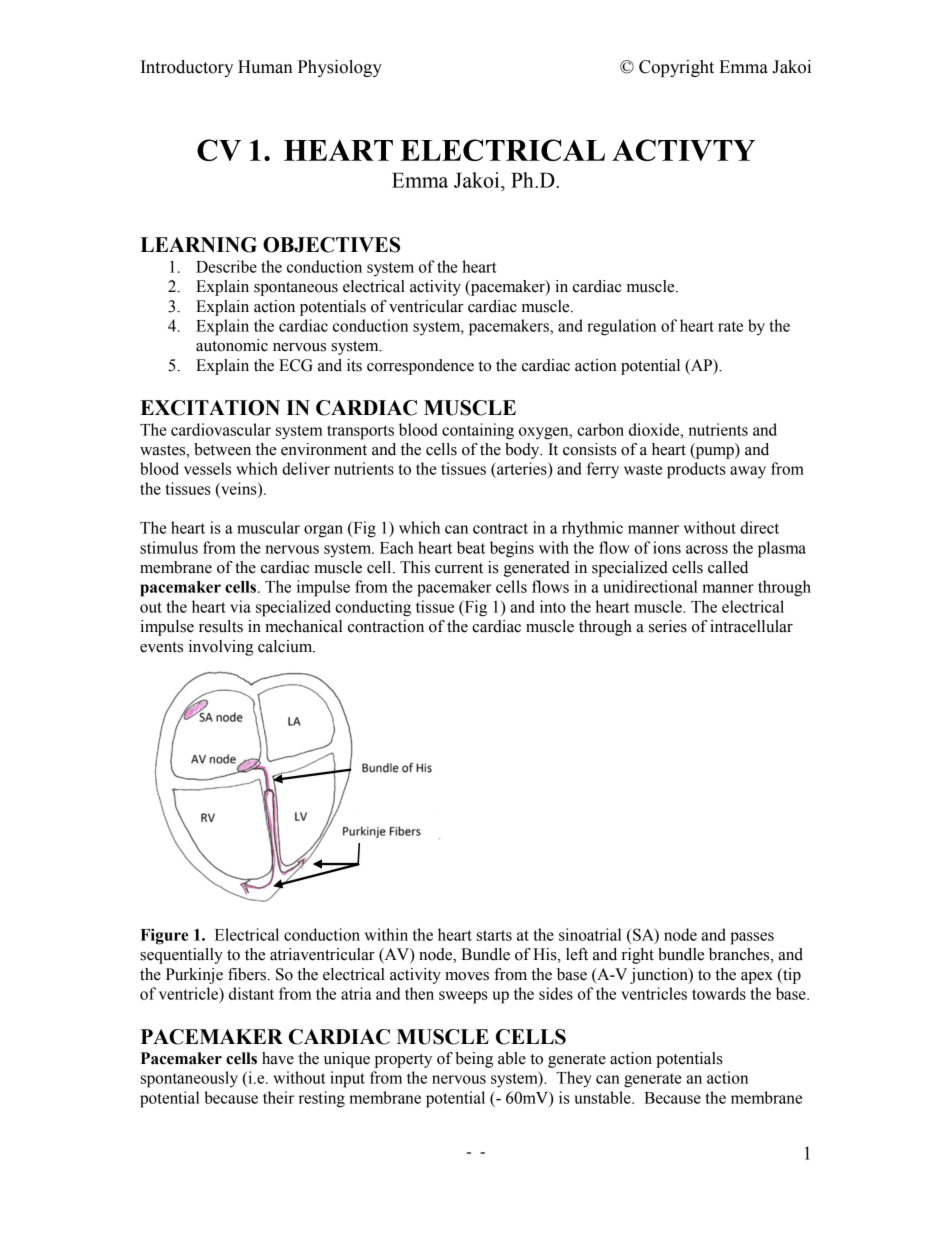 The height and width of the screenshot is (1233, 952). Describe the element at coordinates (265, 67) in the screenshot. I see `Human` at that location.
